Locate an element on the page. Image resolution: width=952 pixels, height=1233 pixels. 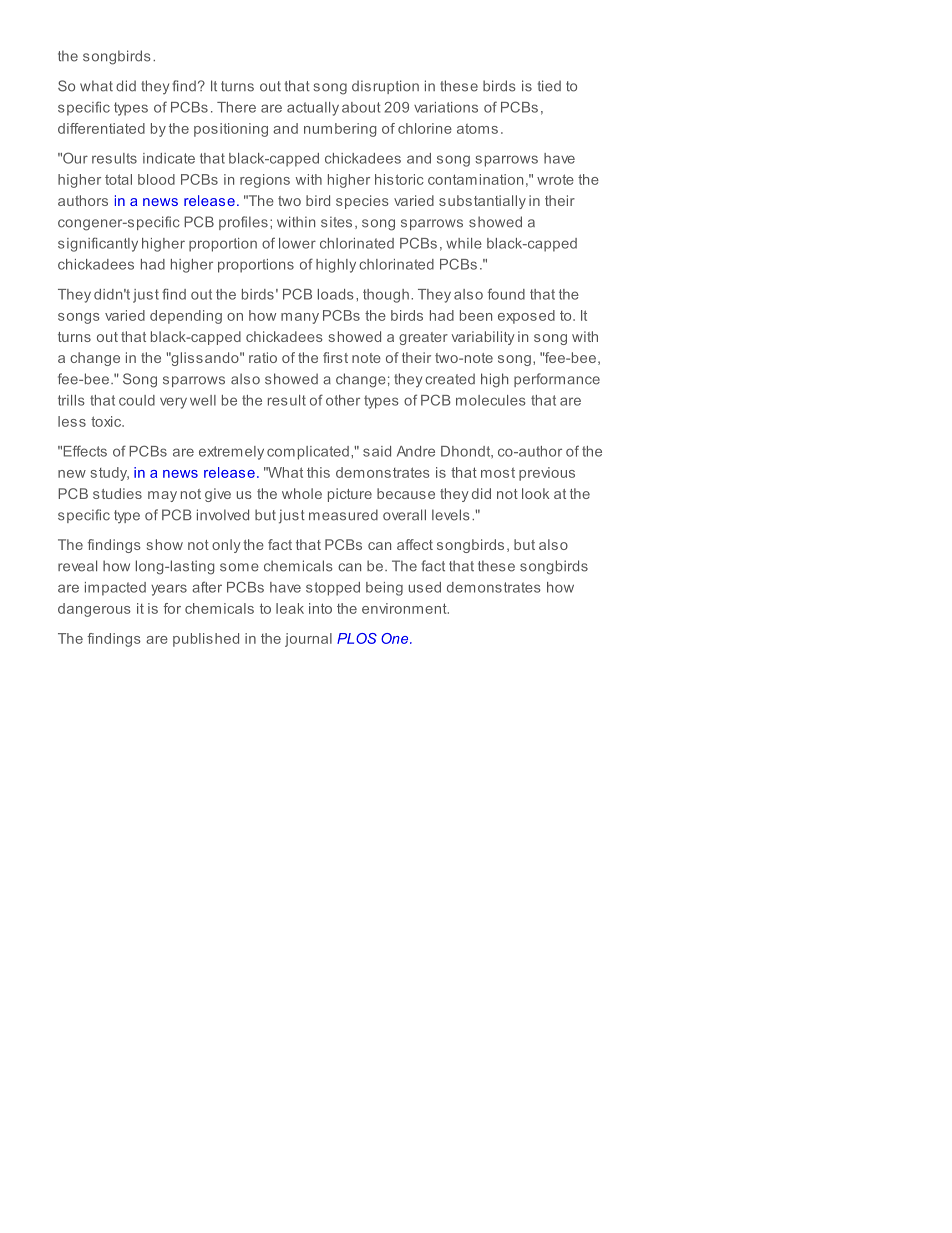
atoms is located at coordinates (477, 129).
